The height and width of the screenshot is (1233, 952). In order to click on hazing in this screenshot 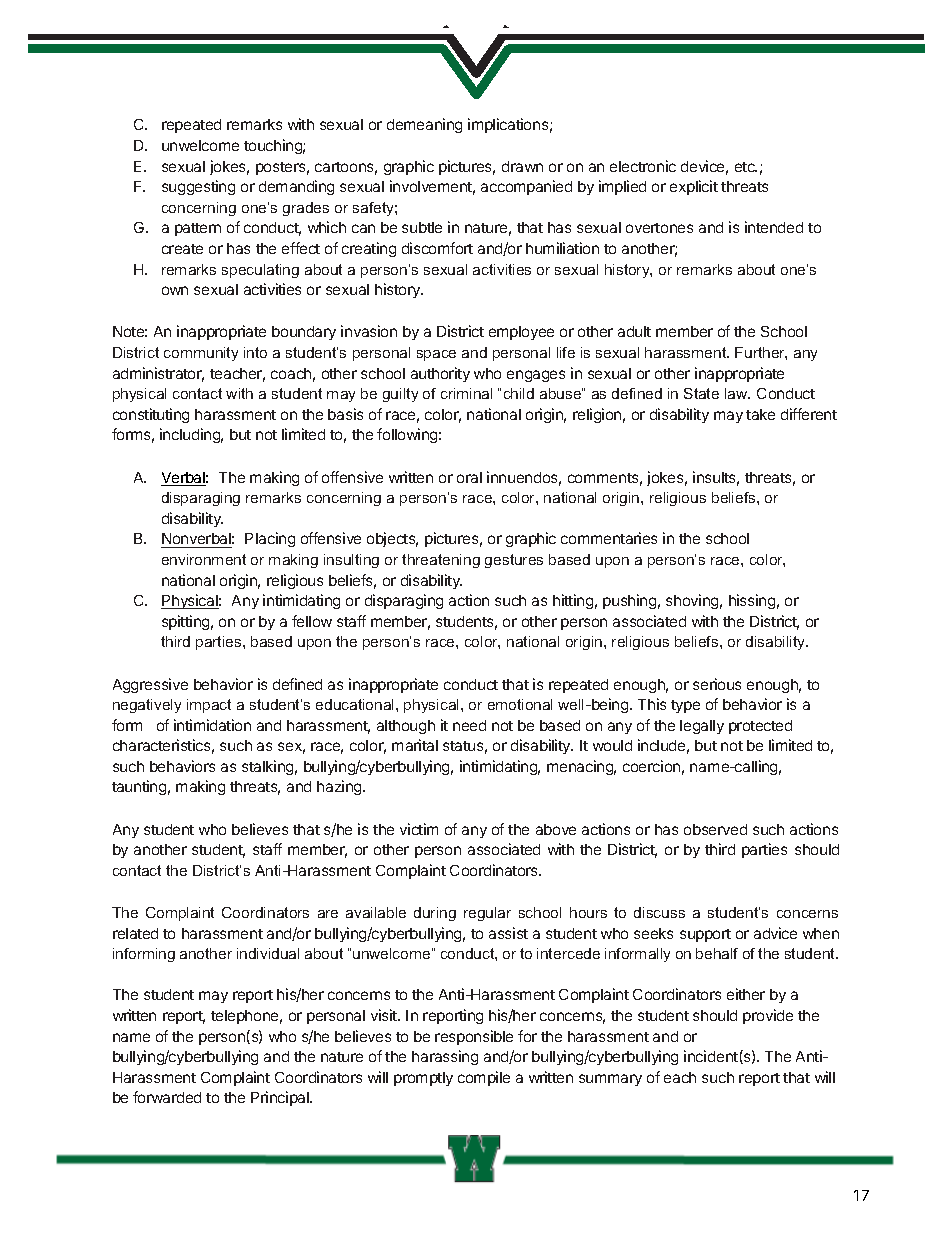, I will do `click(340, 787)`.
